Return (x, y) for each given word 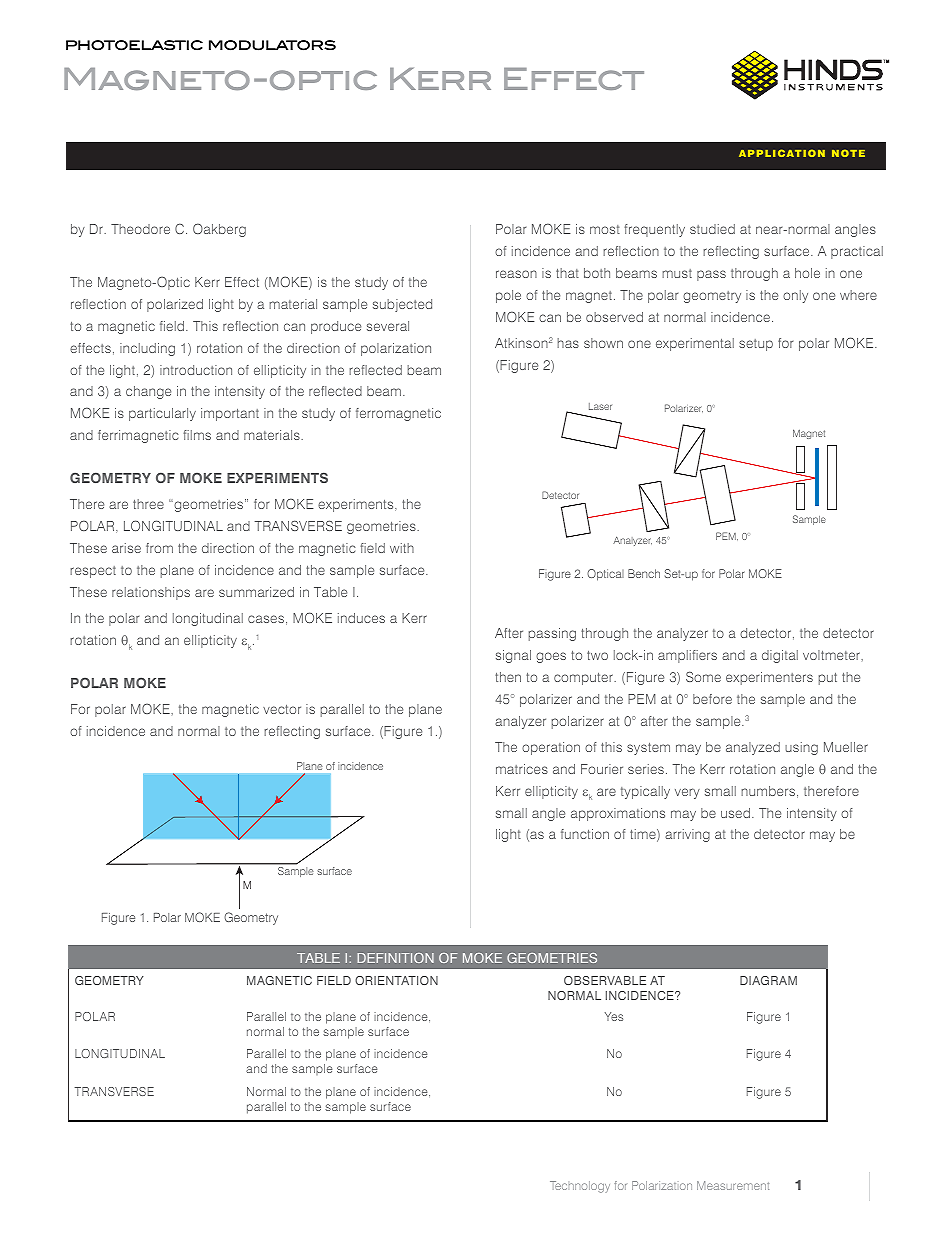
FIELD (334, 980)
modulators (272, 45)
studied (712, 229)
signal (513, 656)
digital (780, 656)
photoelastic (134, 45)
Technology (580, 1187)
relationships (151, 593)
